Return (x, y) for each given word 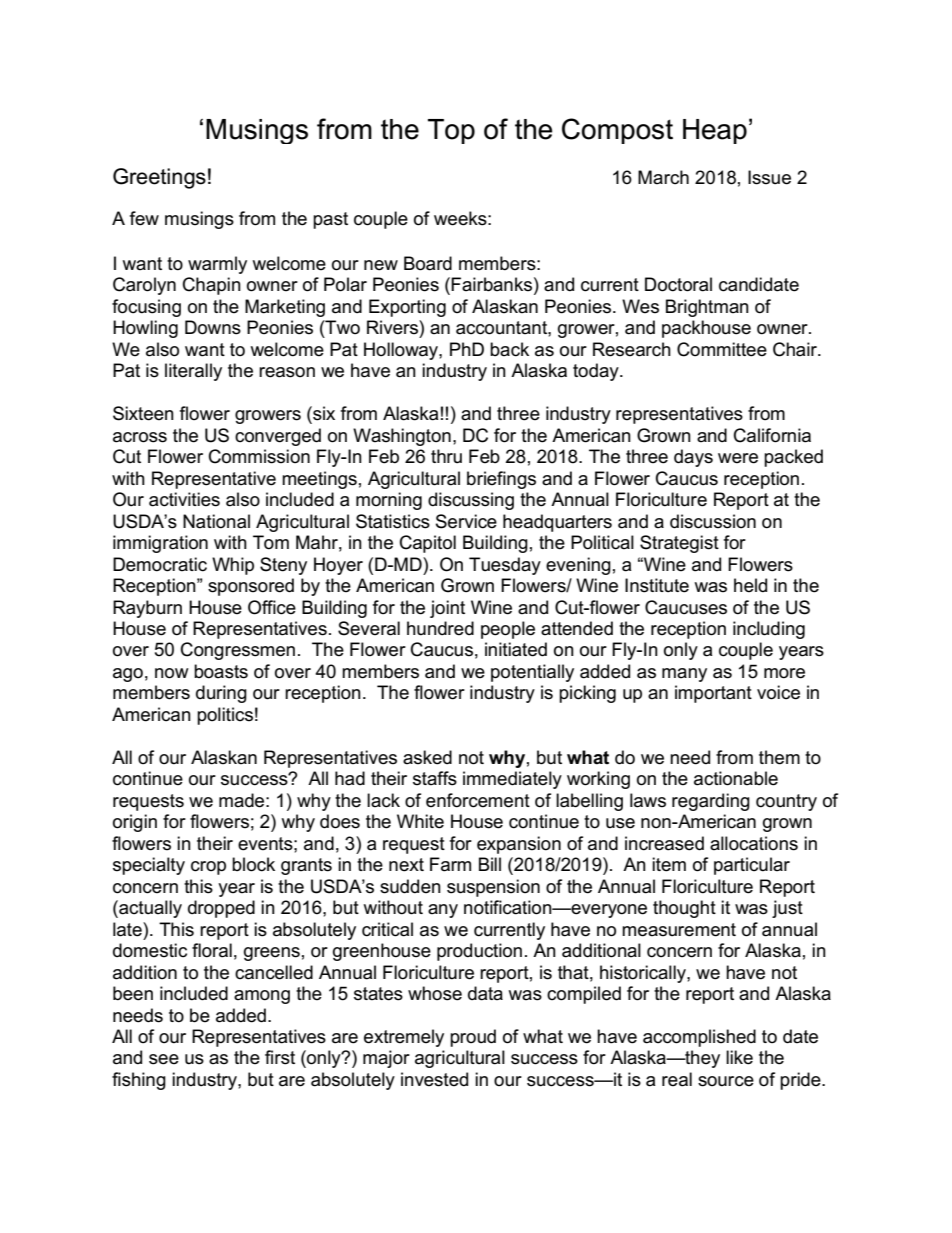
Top (451, 131)
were (738, 458)
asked (427, 757)
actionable (736, 778)
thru (446, 456)
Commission (259, 456)
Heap (715, 131)
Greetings (159, 178)
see (164, 1059)
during (221, 694)
